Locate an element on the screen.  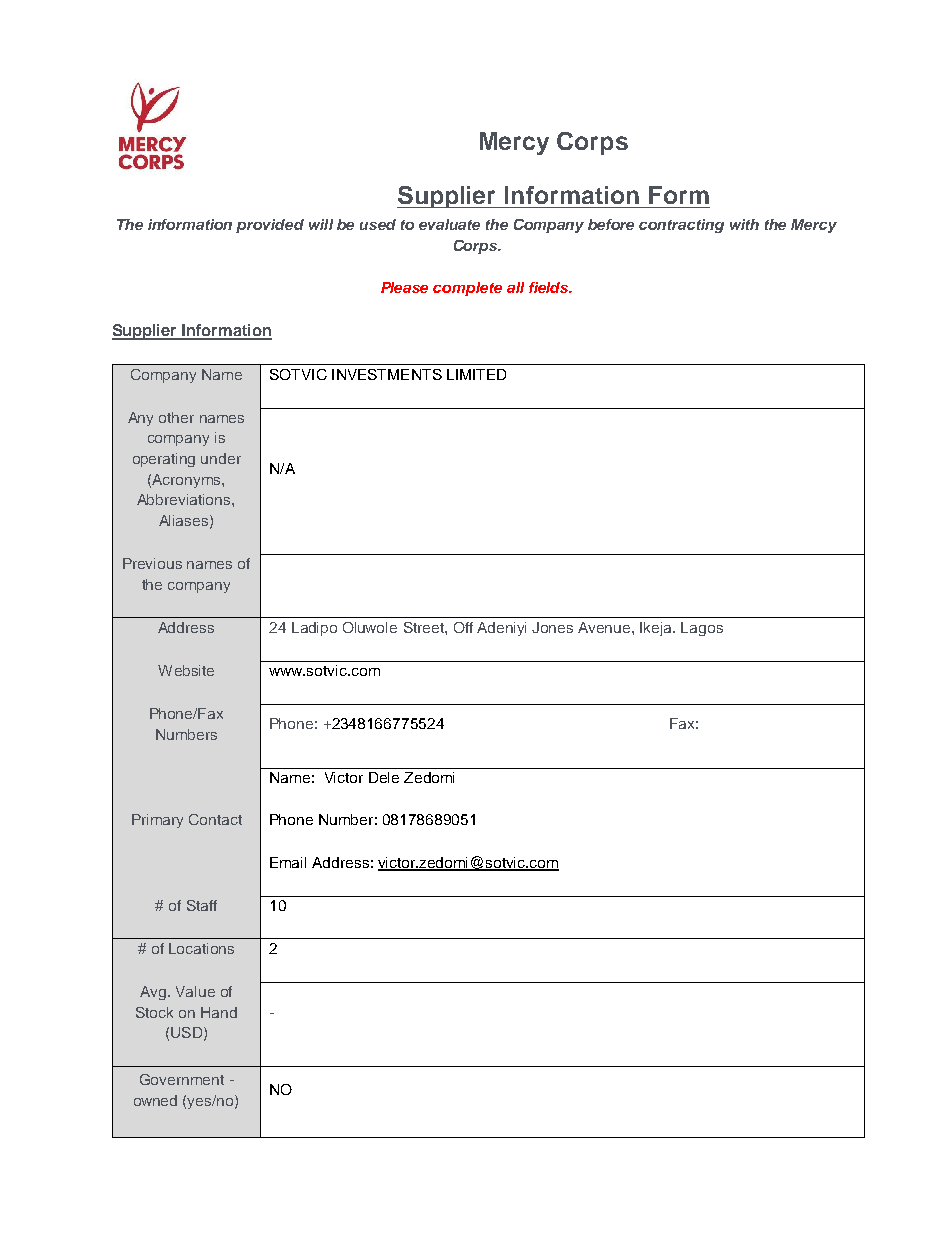
evaluate is located at coordinates (449, 224).
